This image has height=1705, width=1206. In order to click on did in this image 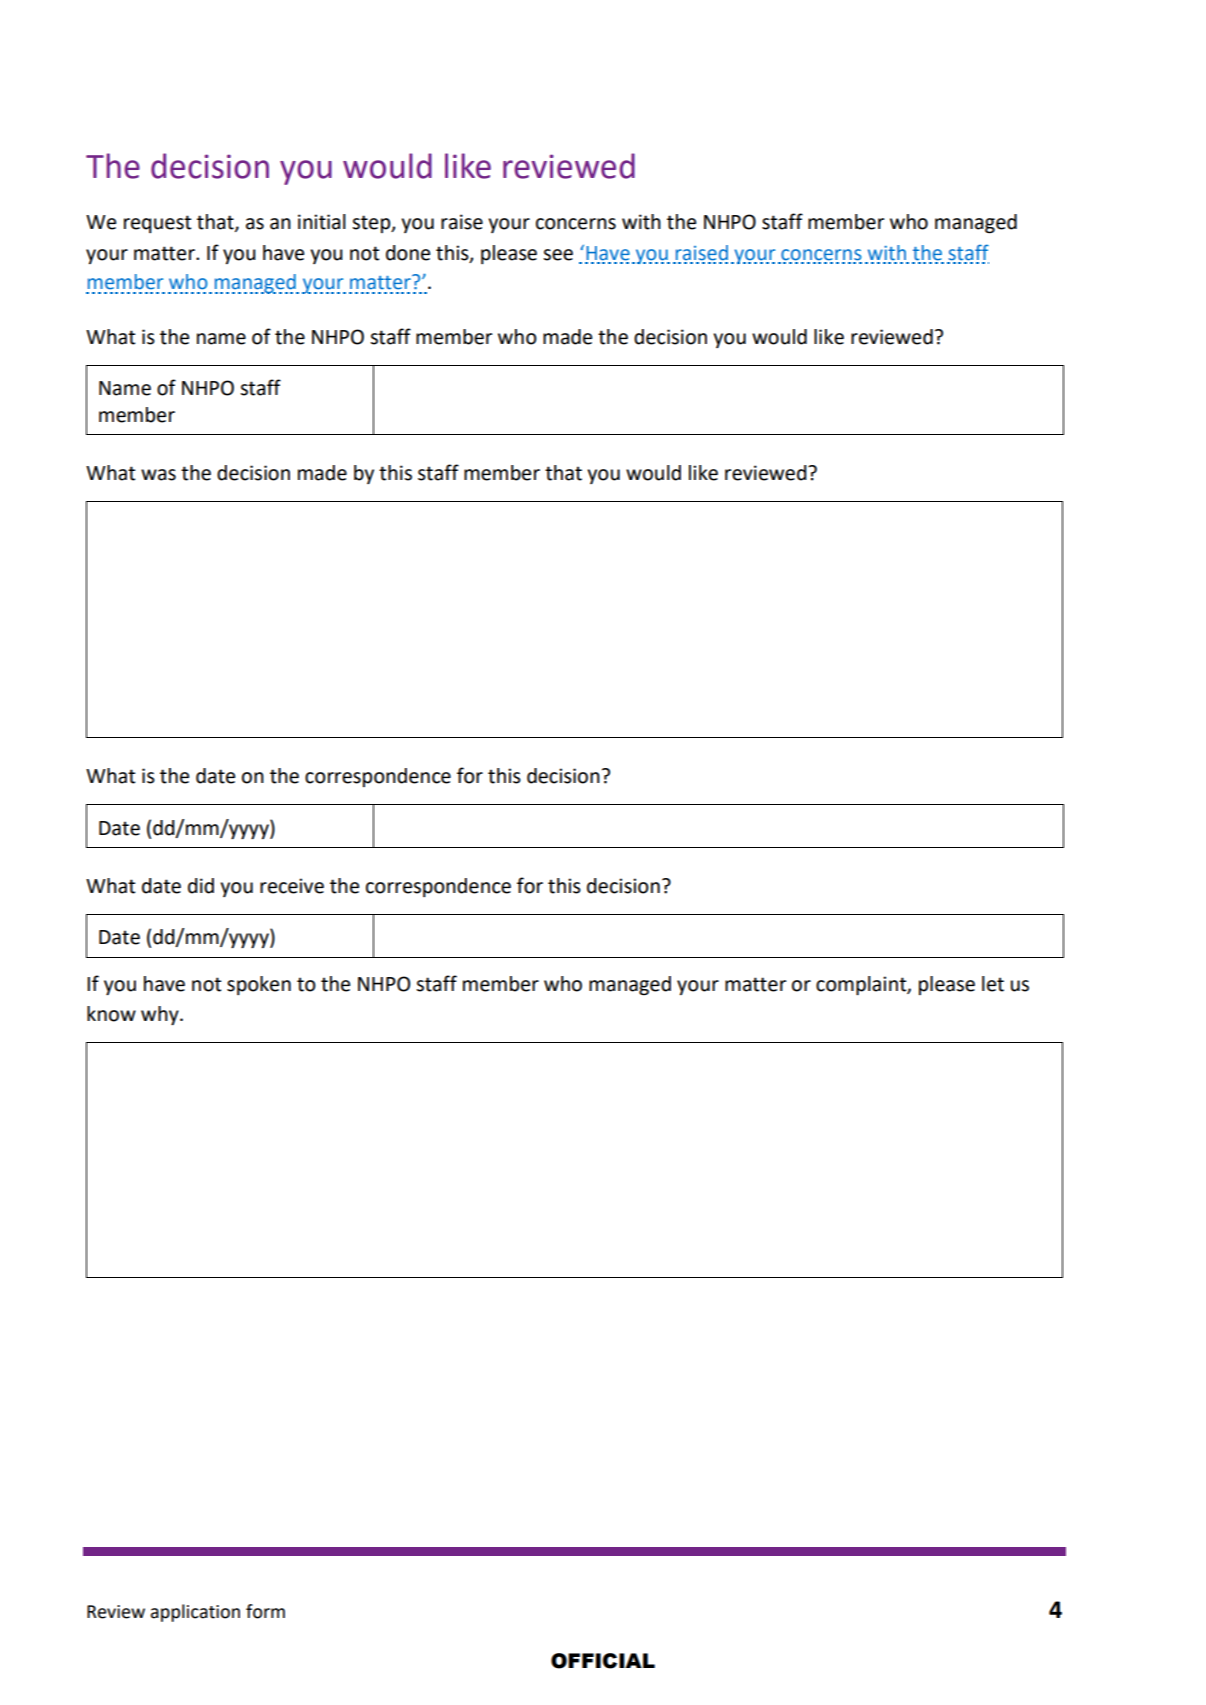, I will do `click(201, 886)`.
